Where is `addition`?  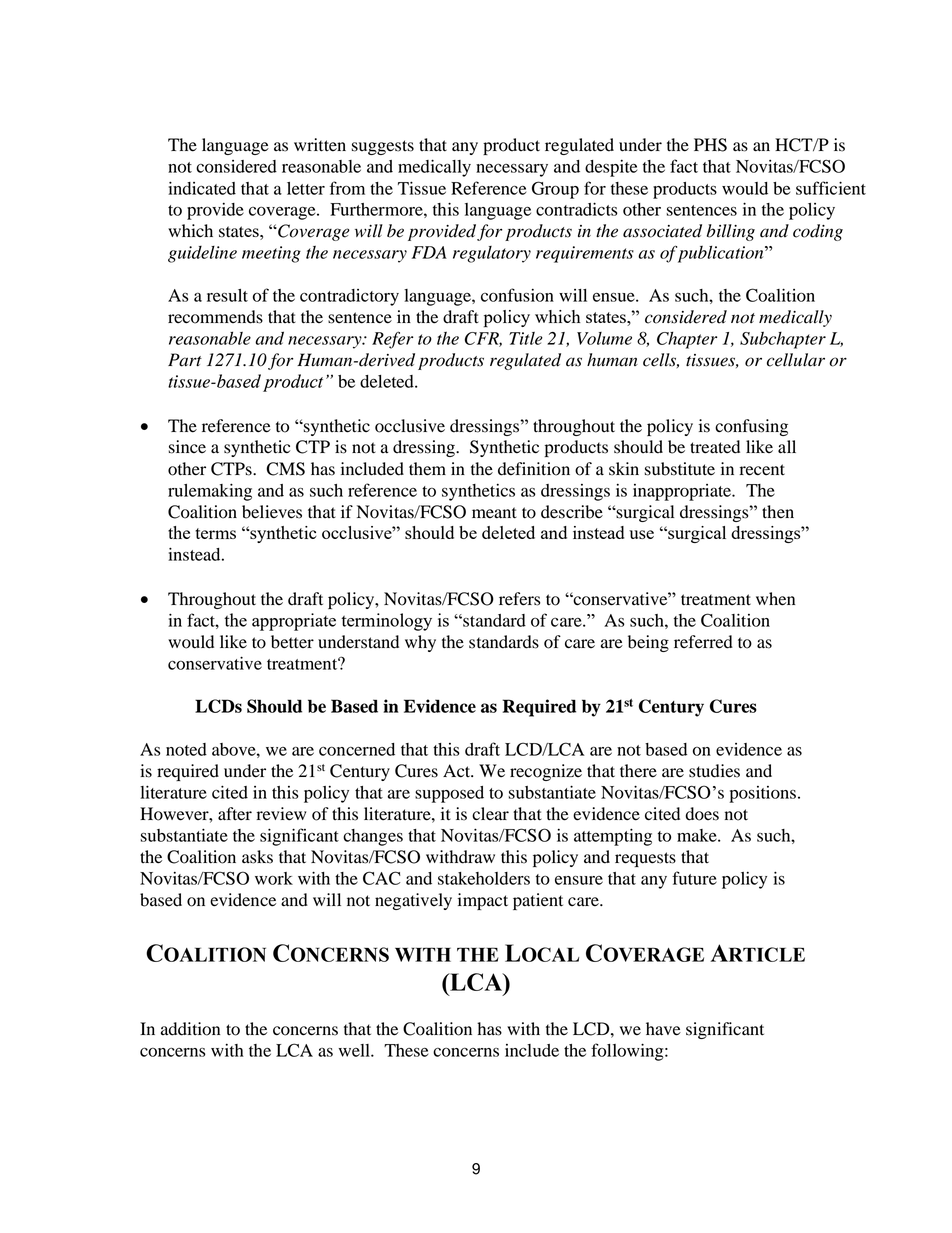 addition is located at coordinates (190, 1029).
